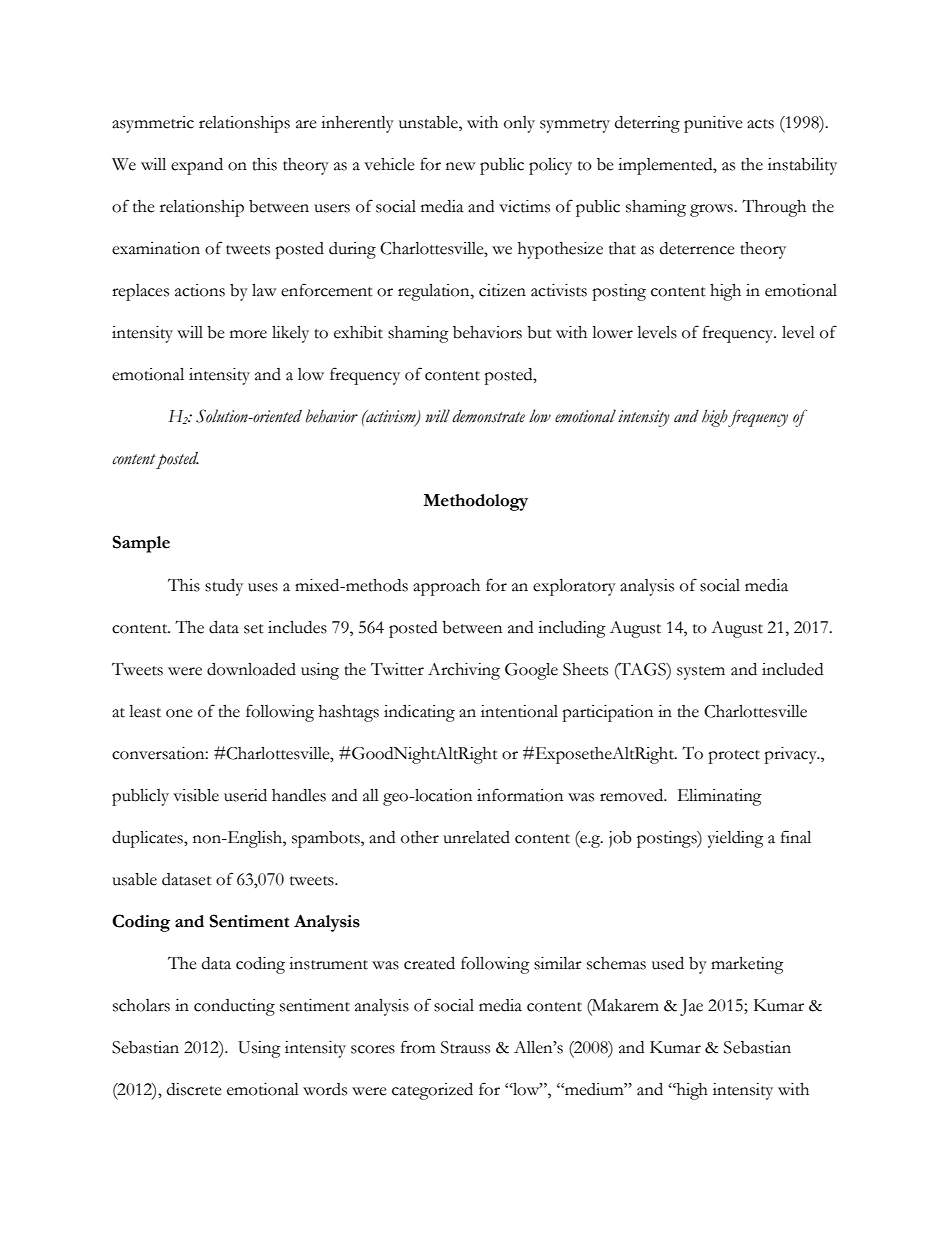 Image resolution: width=952 pixels, height=1233 pixels. What do you see at coordinates (446, 587) in the page?
I see `approach` at bounding box center [446, 587].
